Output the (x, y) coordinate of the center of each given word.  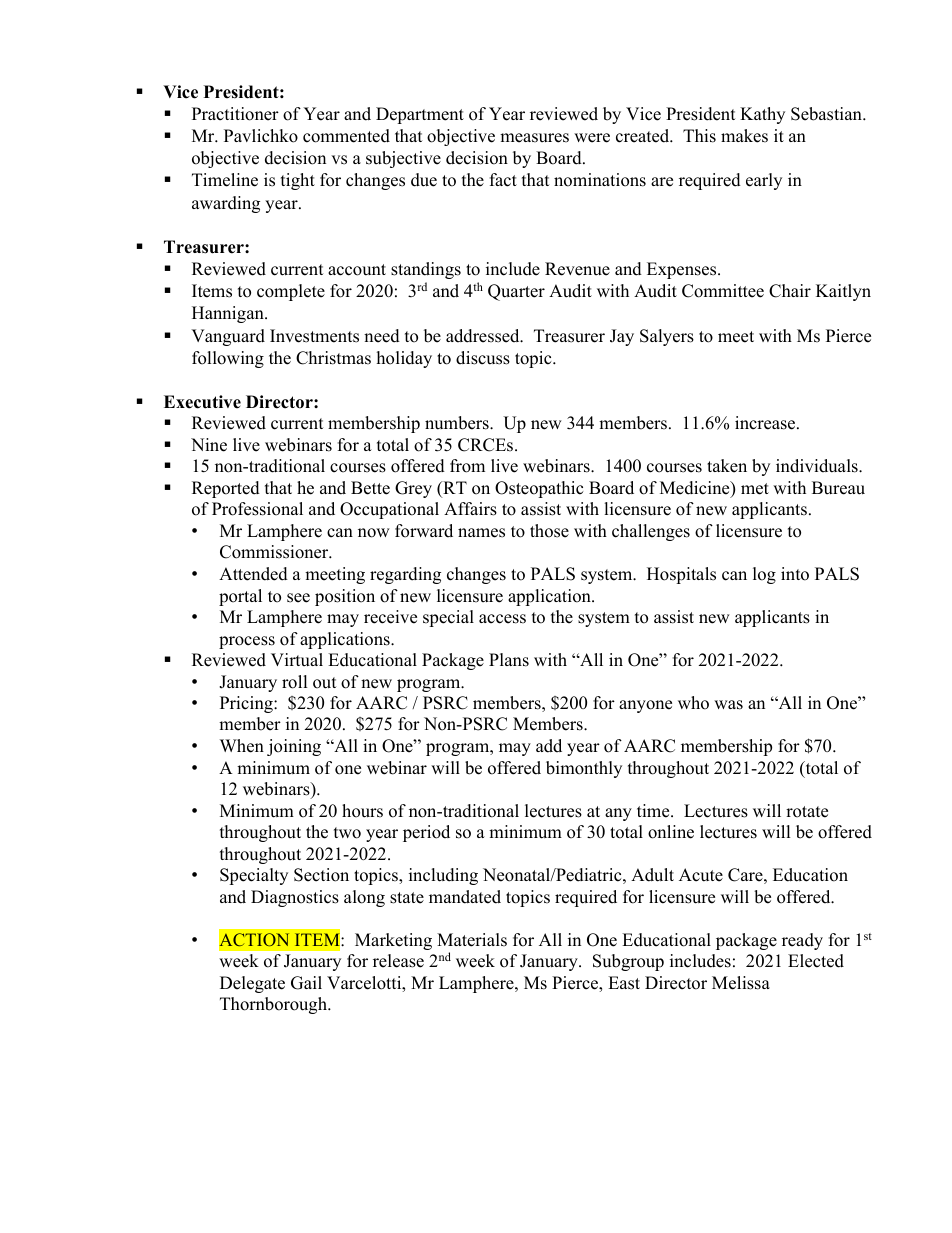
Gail (306, 983)
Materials (472, 940)
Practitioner (235, 114)
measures (534, 138)
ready (802, 941)
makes (744, 136)
